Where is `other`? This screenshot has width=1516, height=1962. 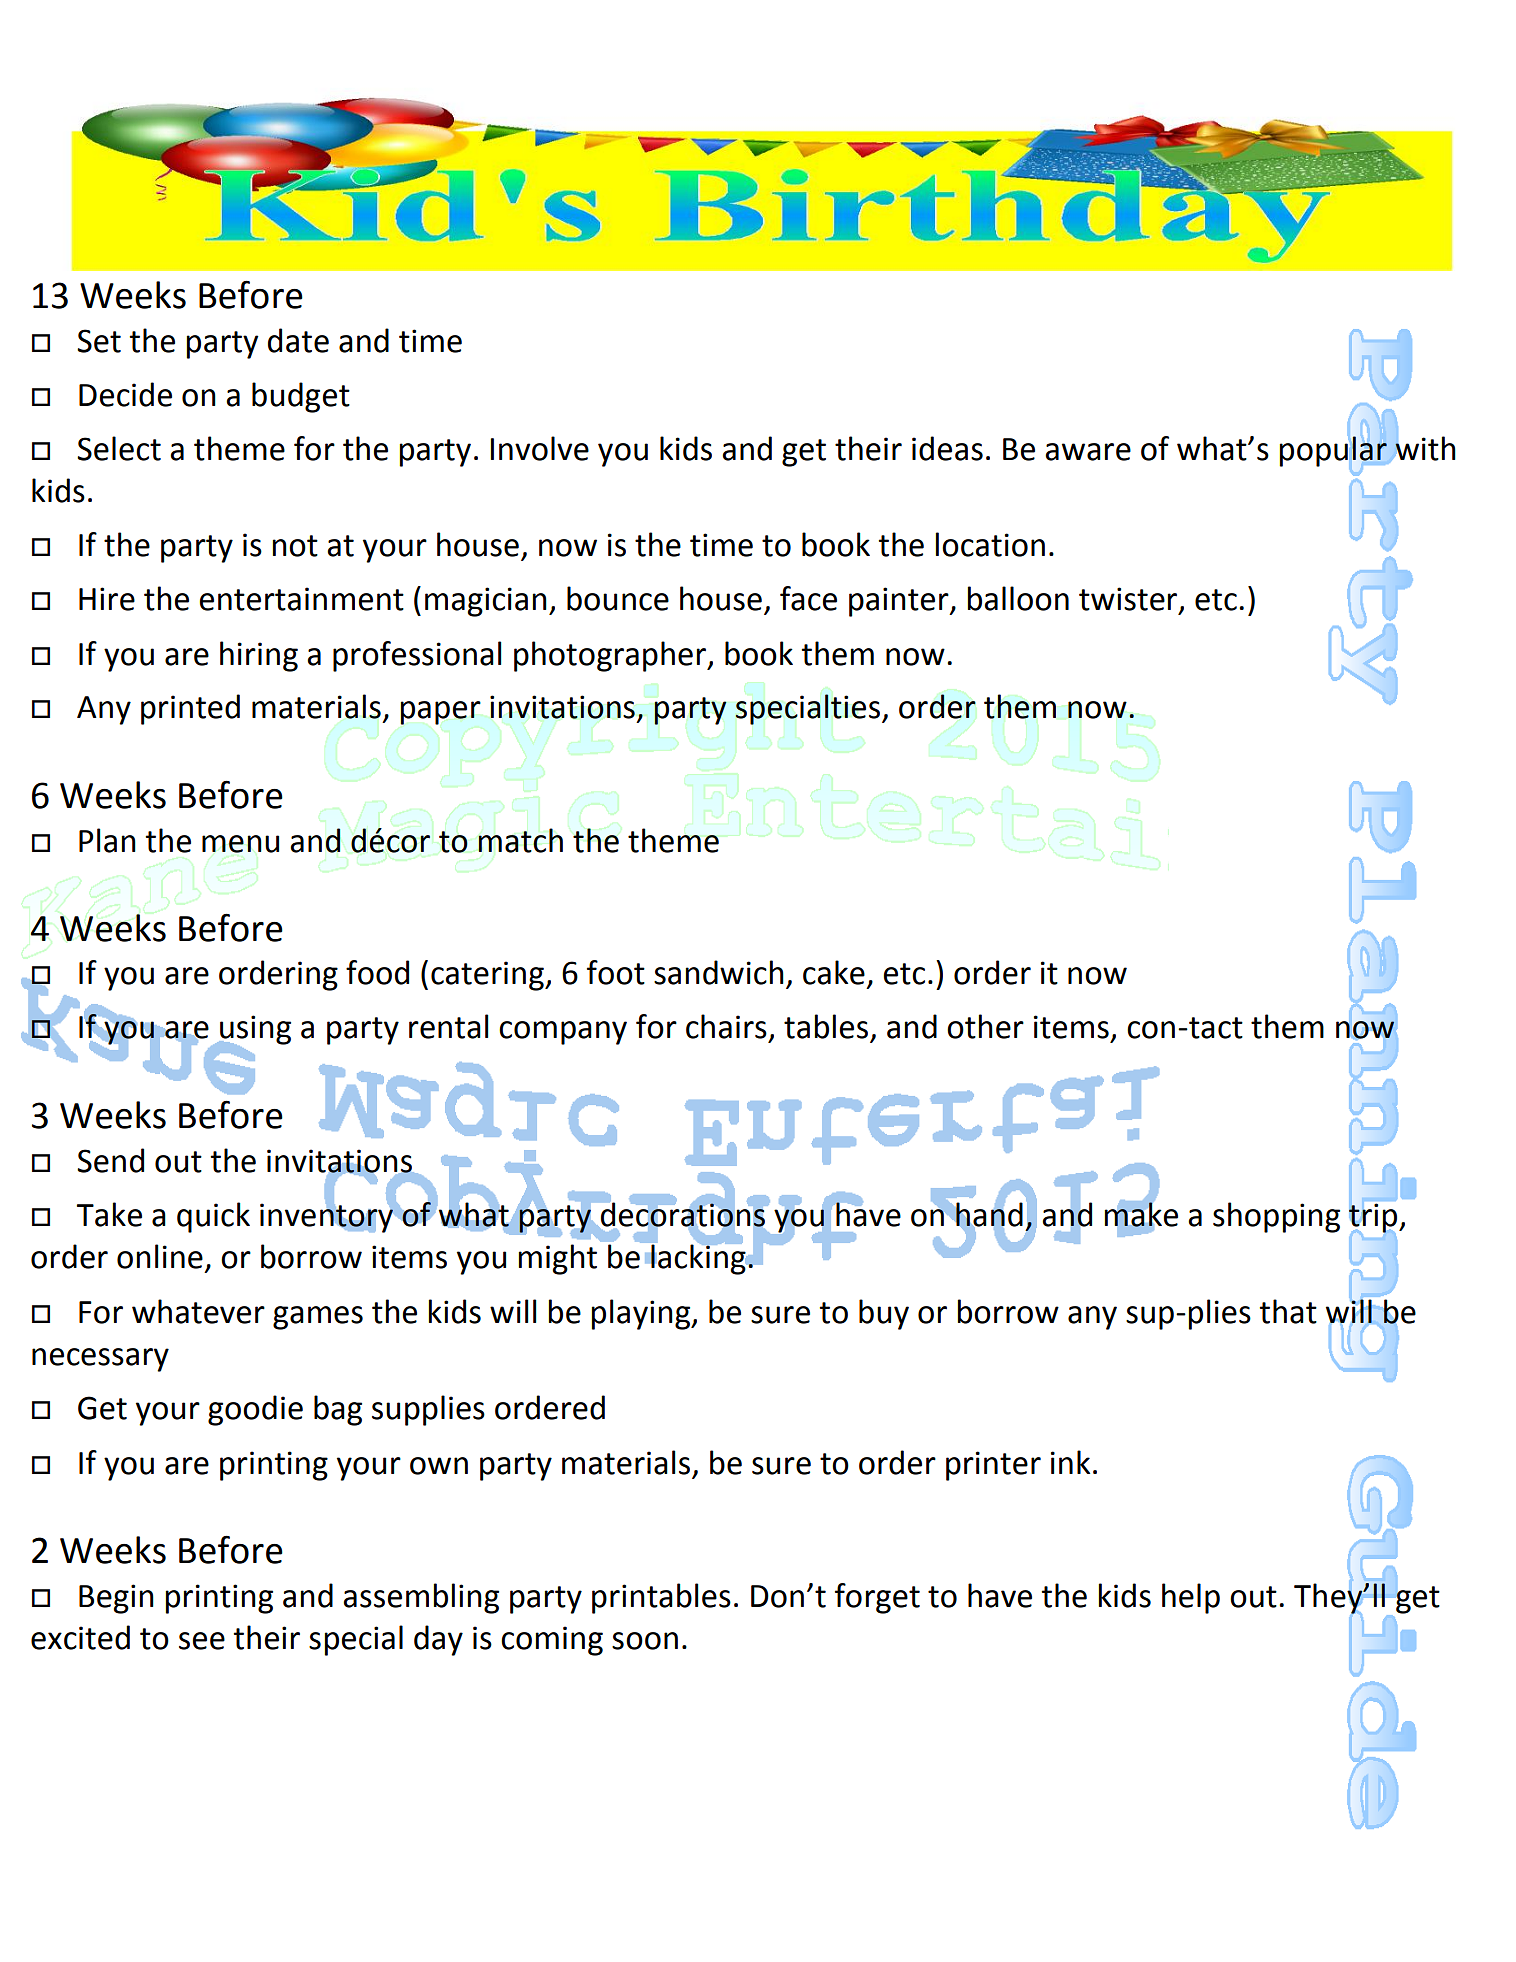
other is located at coordinates (985, 1026).
